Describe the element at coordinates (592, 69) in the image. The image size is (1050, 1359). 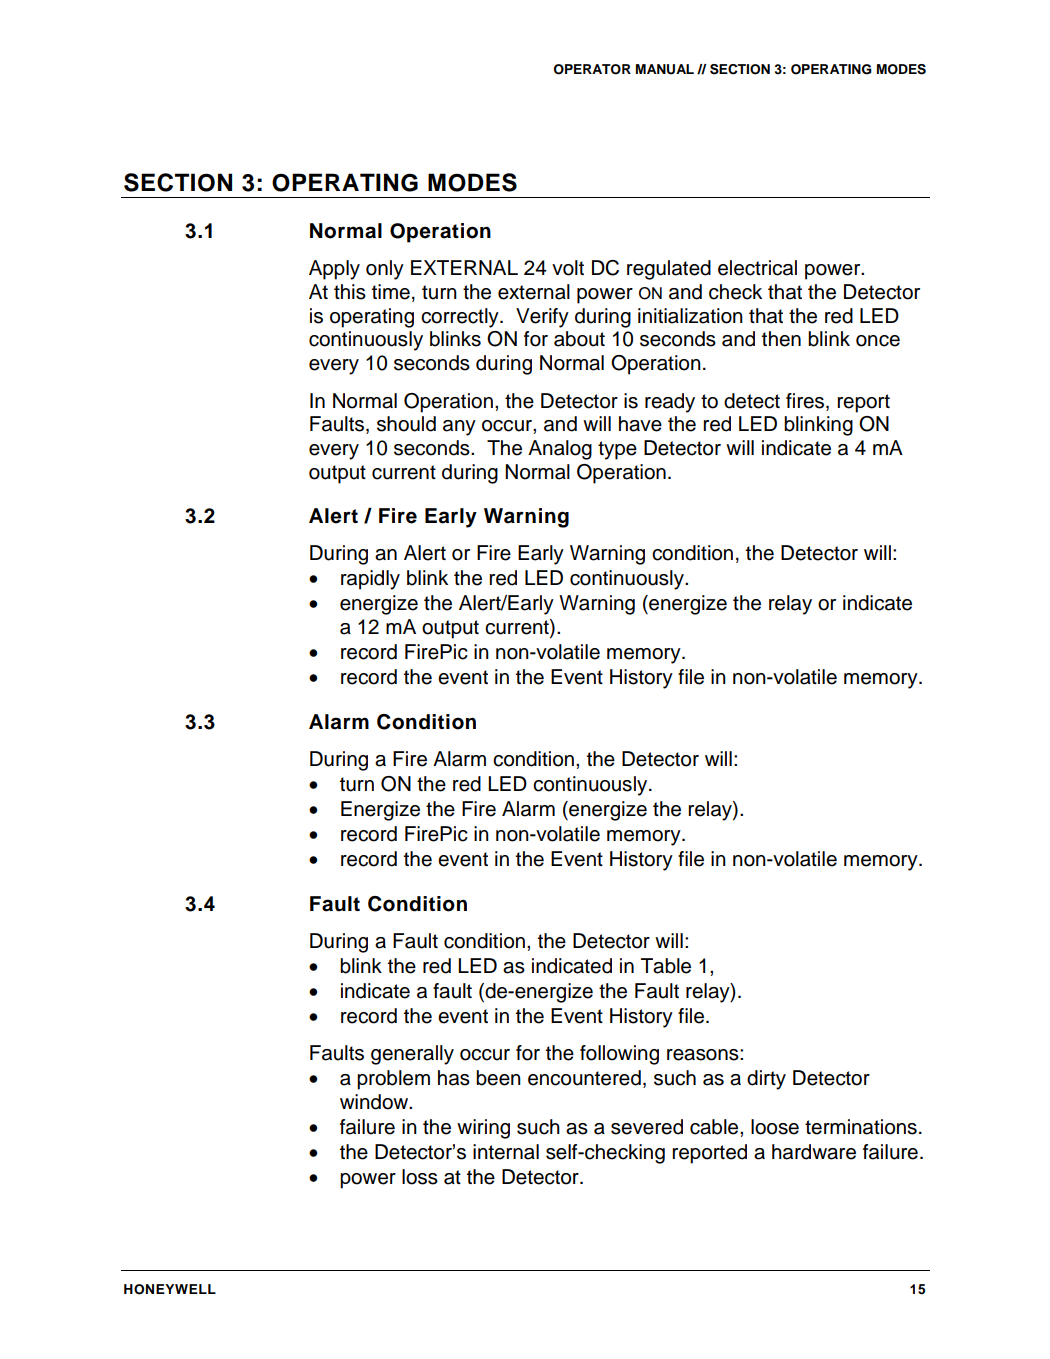
I see `OPERATOR` at that location.
